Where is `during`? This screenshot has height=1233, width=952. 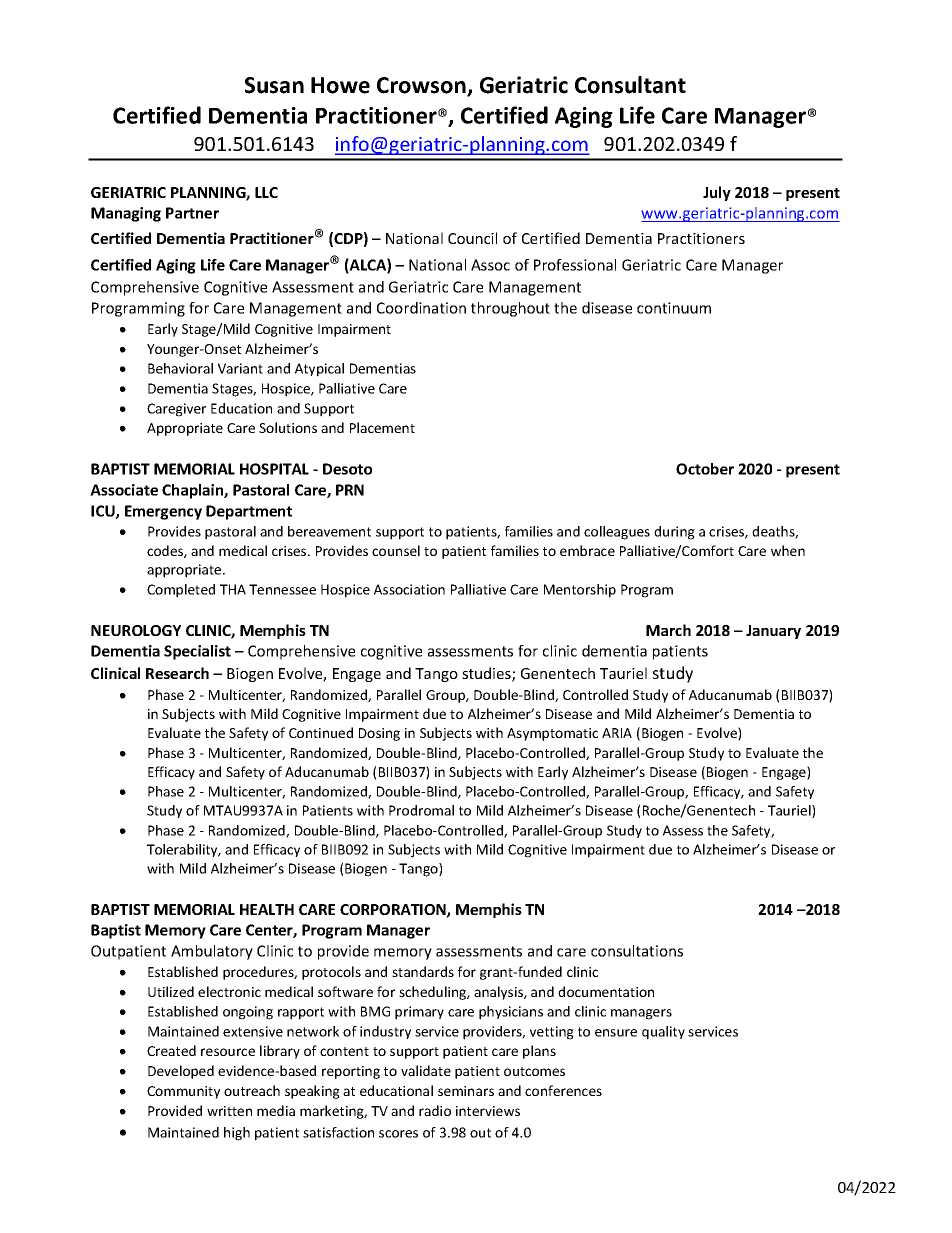
during is located at coordinates (674, 533).
